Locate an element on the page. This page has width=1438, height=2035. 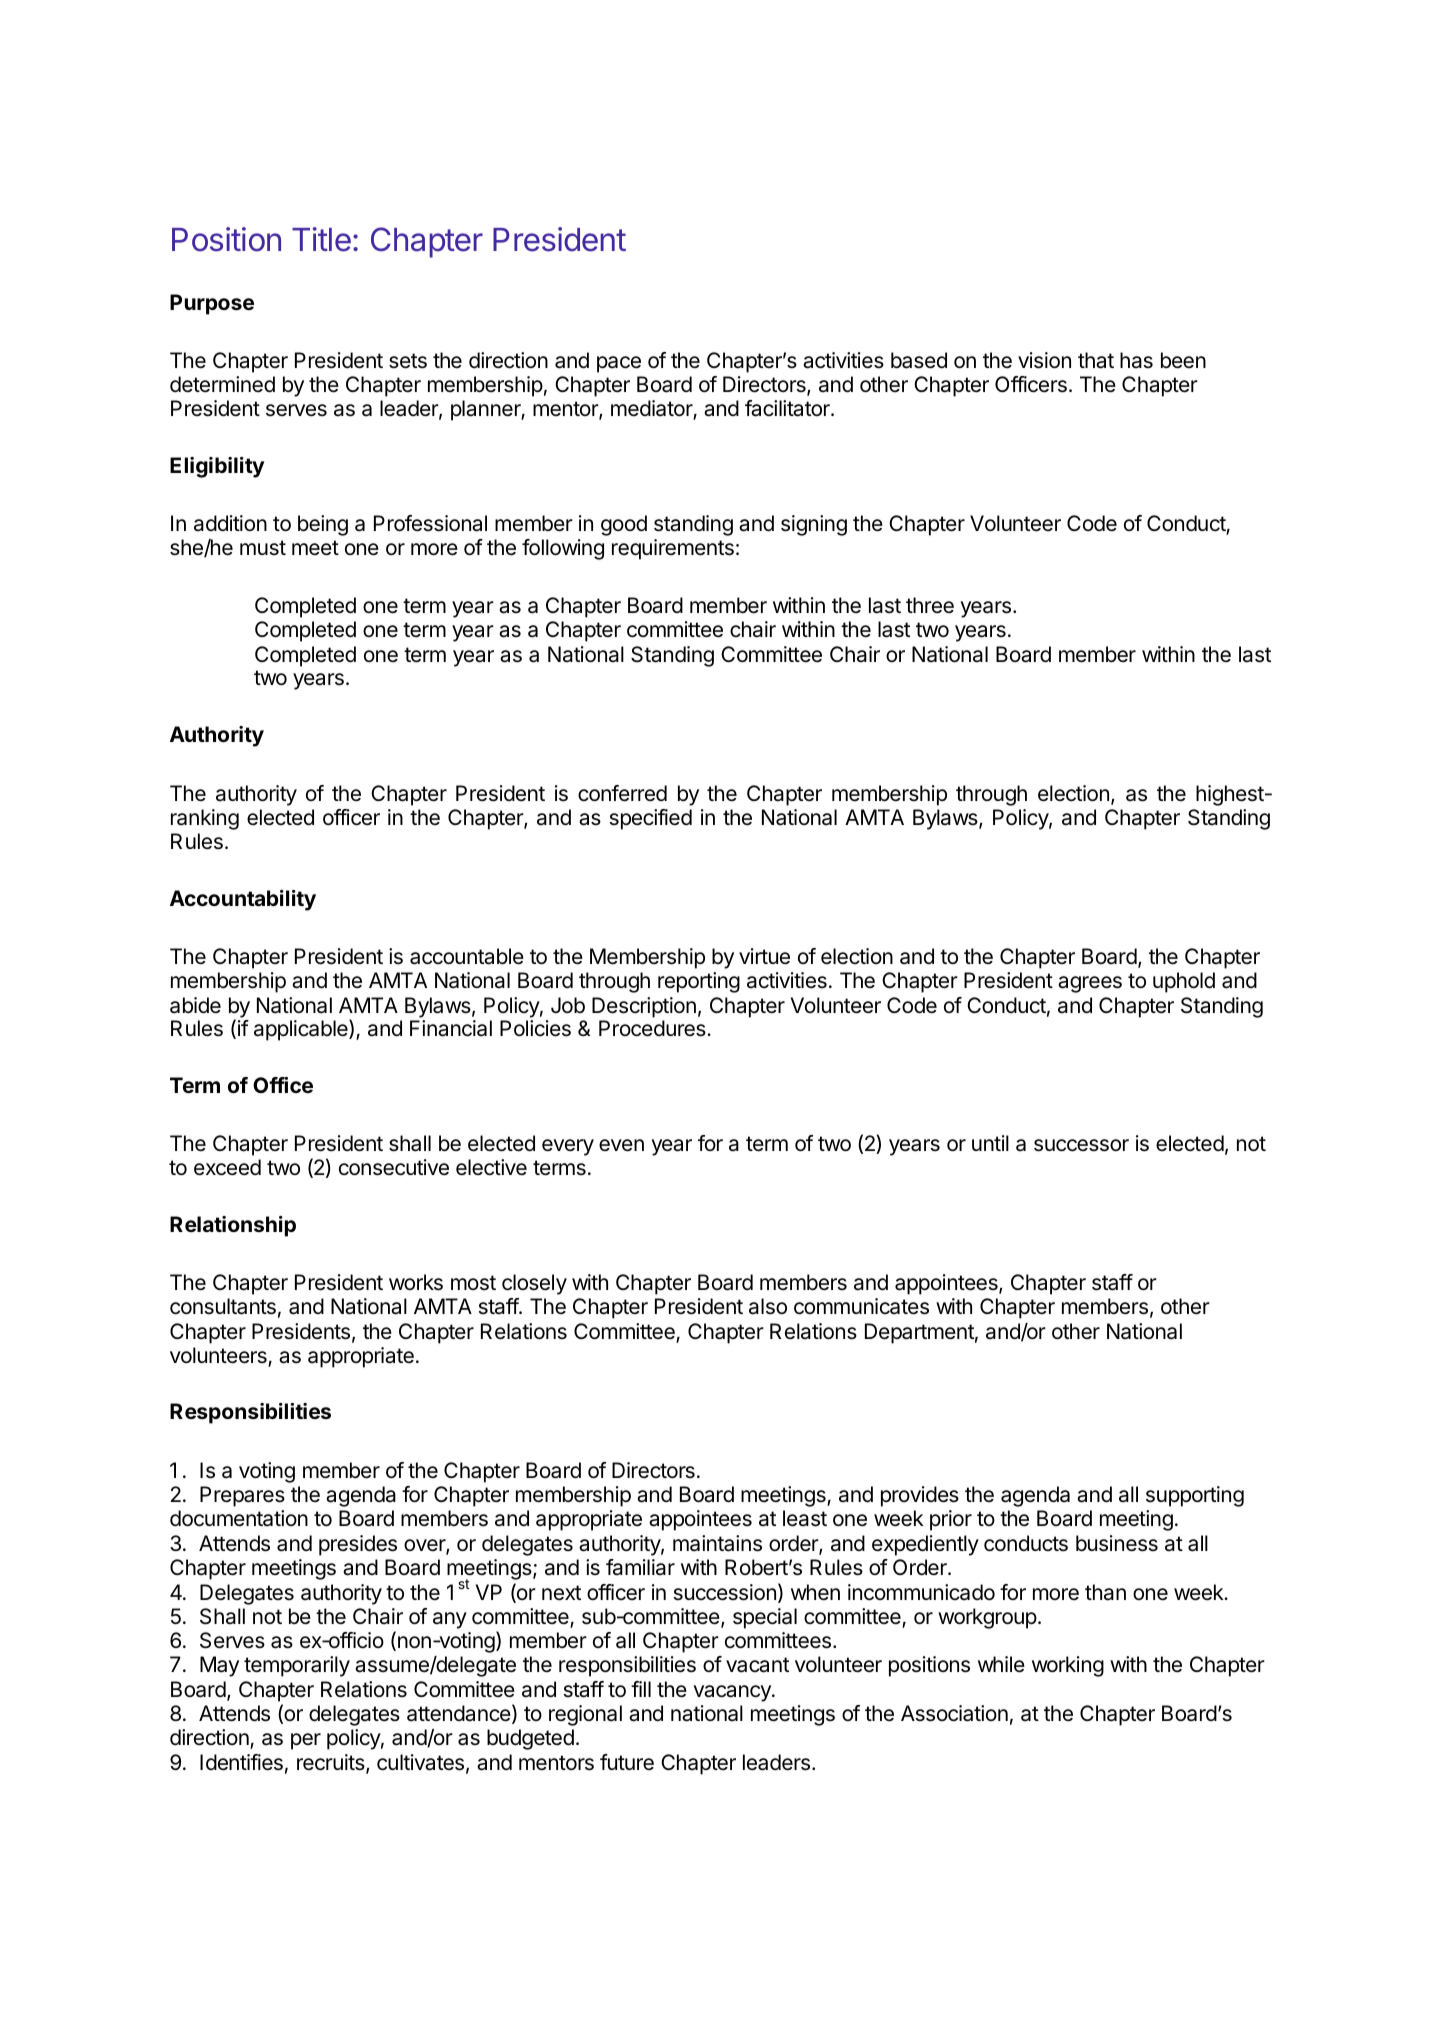
working is located at coordinates (1068, 1666).
